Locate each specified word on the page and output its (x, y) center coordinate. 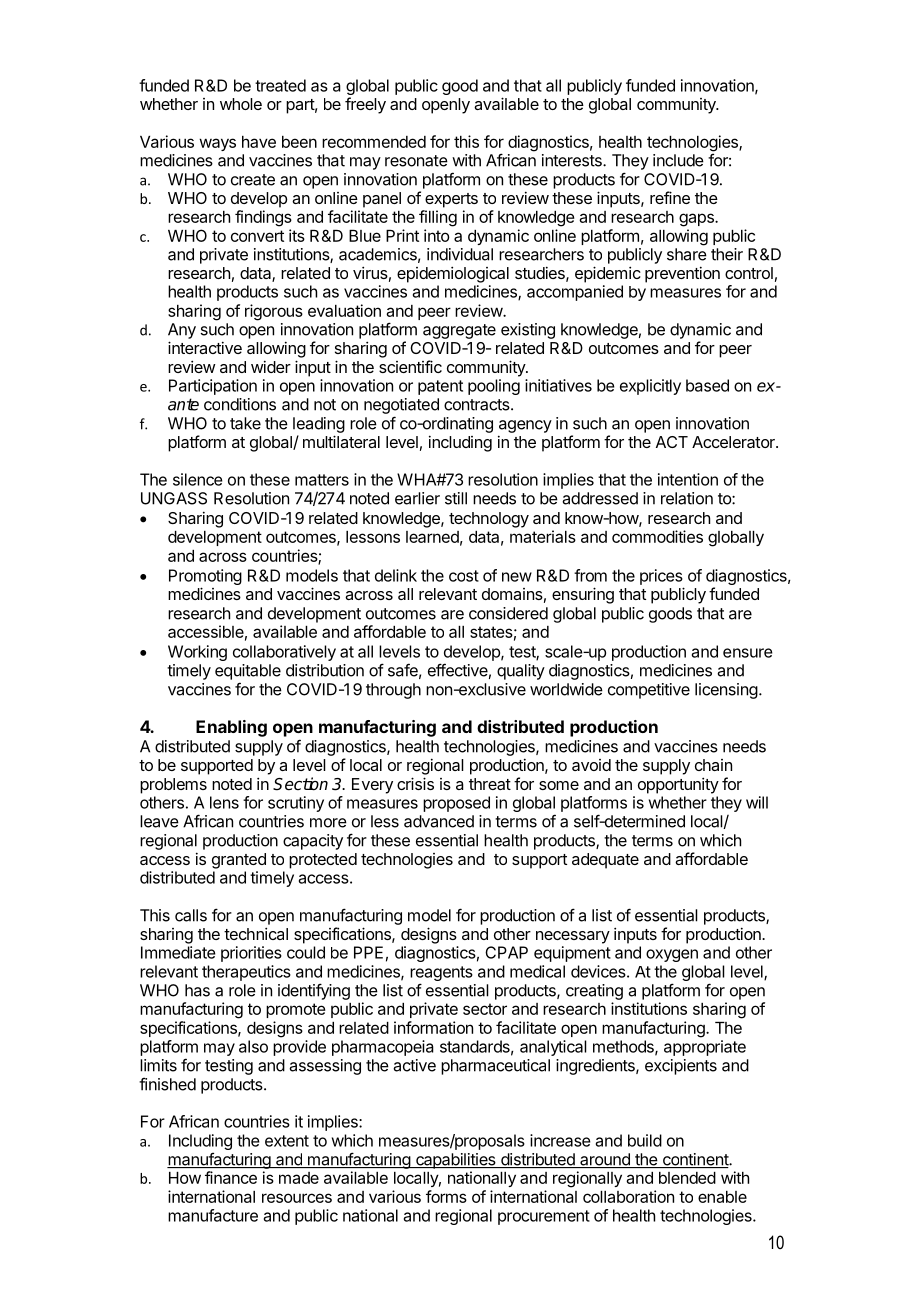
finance (231, 1177)
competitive (649, 691)
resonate (416, 161)
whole (241, 104)
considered (508, 613)
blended (687, 1178)
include (678, 160)
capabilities (456, 1161)
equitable (248, 672)
